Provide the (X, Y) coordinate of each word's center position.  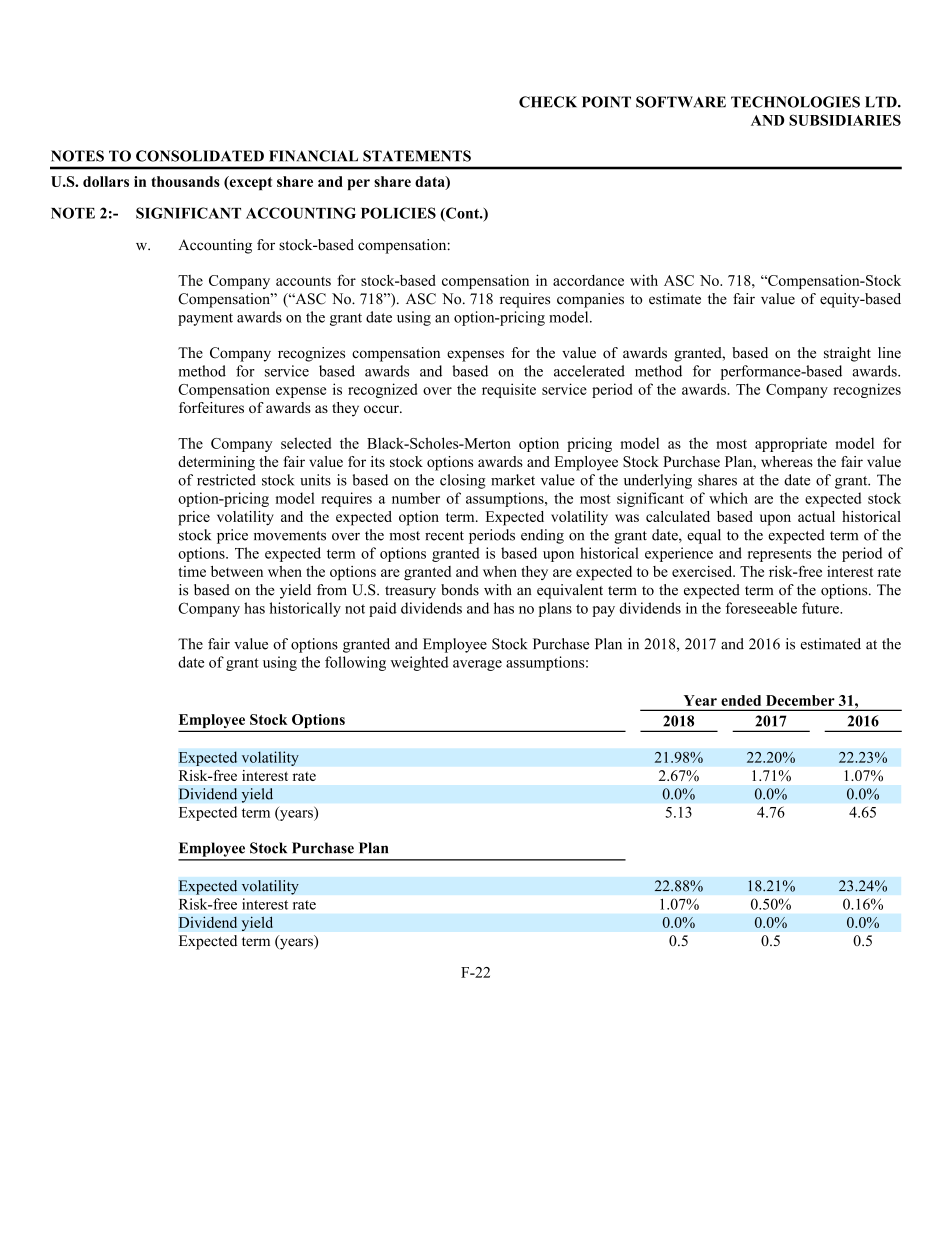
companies (590, 300)
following (355, 663)
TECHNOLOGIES (795, 102)
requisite (509, 390)
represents (779, 555)
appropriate (791, 444)
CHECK (548, 102)
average (477, 665)
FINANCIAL (313, 156)
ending (542, 536)
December (800, 700)
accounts (303, 281)
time (192, 571)
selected (306, 443)
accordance (588, 280)
